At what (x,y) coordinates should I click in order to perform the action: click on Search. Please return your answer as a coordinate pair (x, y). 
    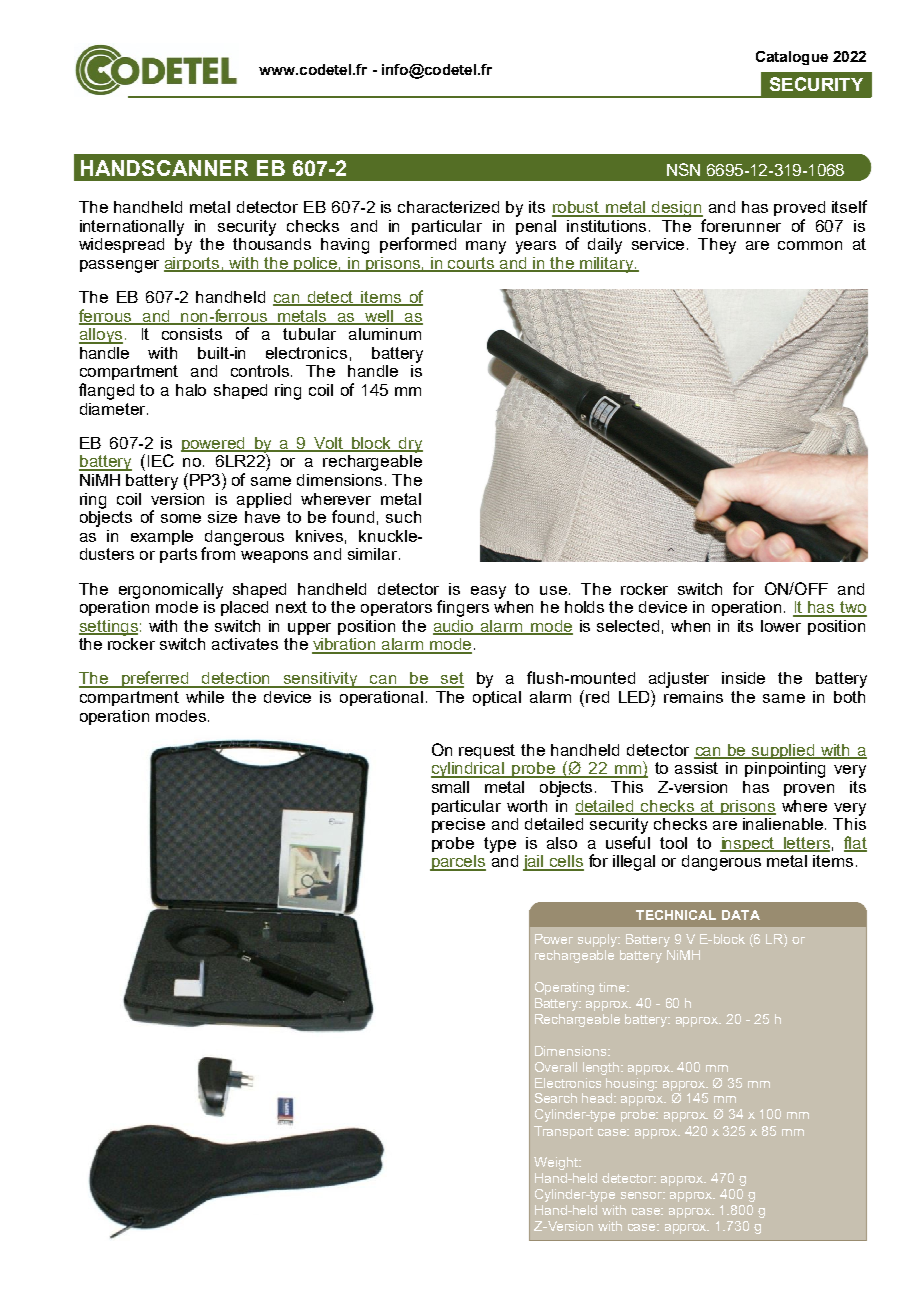
    Looking at the image, I should click on (556, 1098).
